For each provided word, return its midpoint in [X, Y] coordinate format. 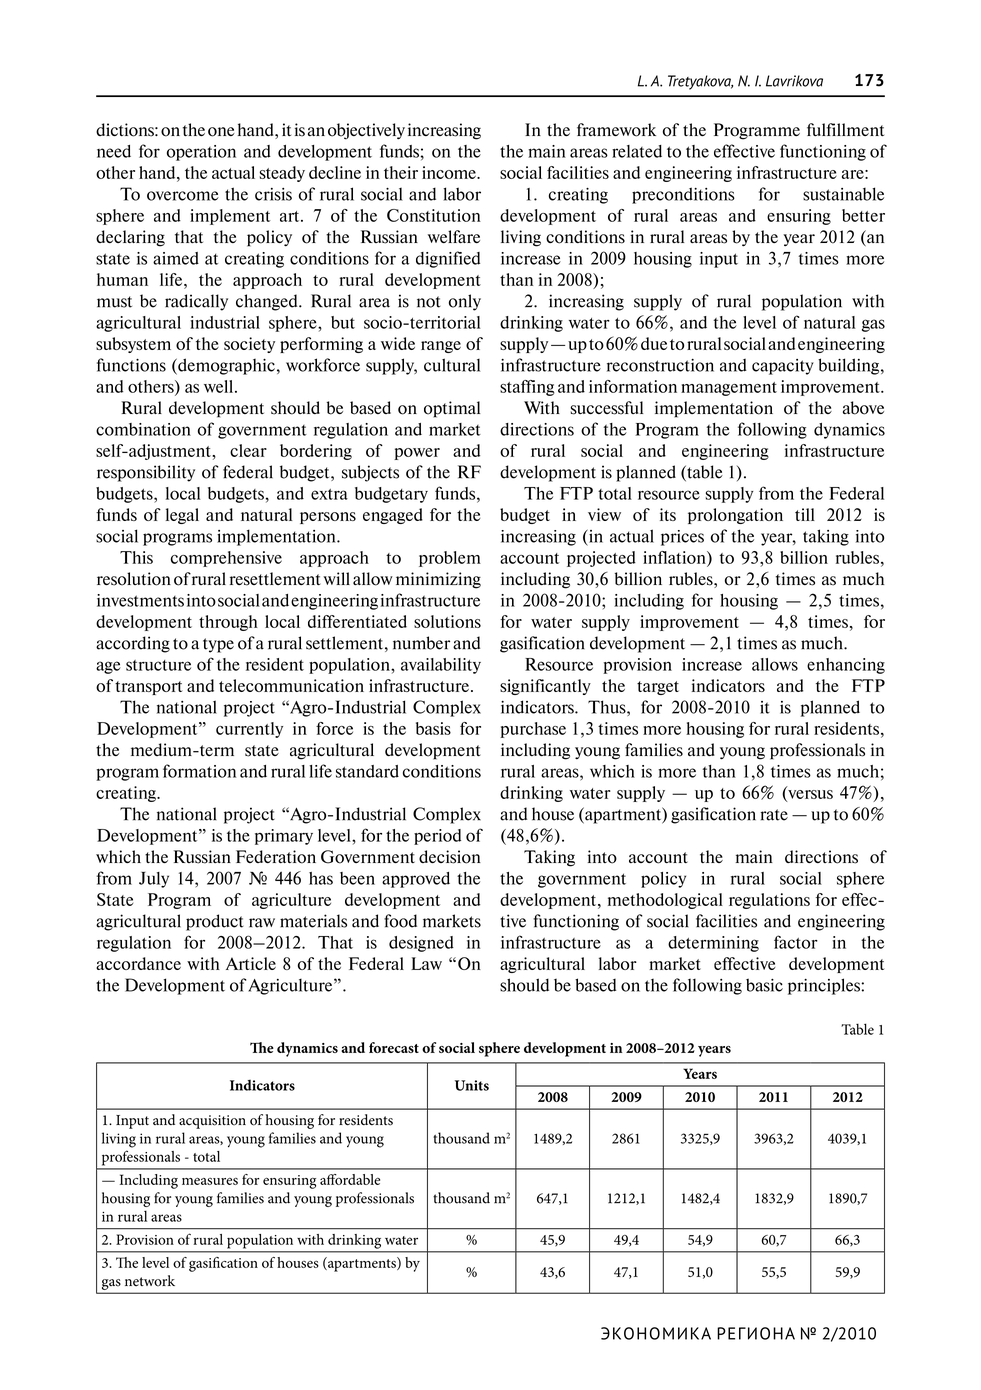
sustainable [843, 194]
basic [764, 985]
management [729, 389]
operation [201, 153]
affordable [350, 1179]
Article [251, 963]
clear [248, 450]
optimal [452, 409]
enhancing [846, 666]
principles [825, 986]
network [150, 1281]
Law [426, 963]
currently [249, 730]
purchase [533, 730]
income [450, 172]
